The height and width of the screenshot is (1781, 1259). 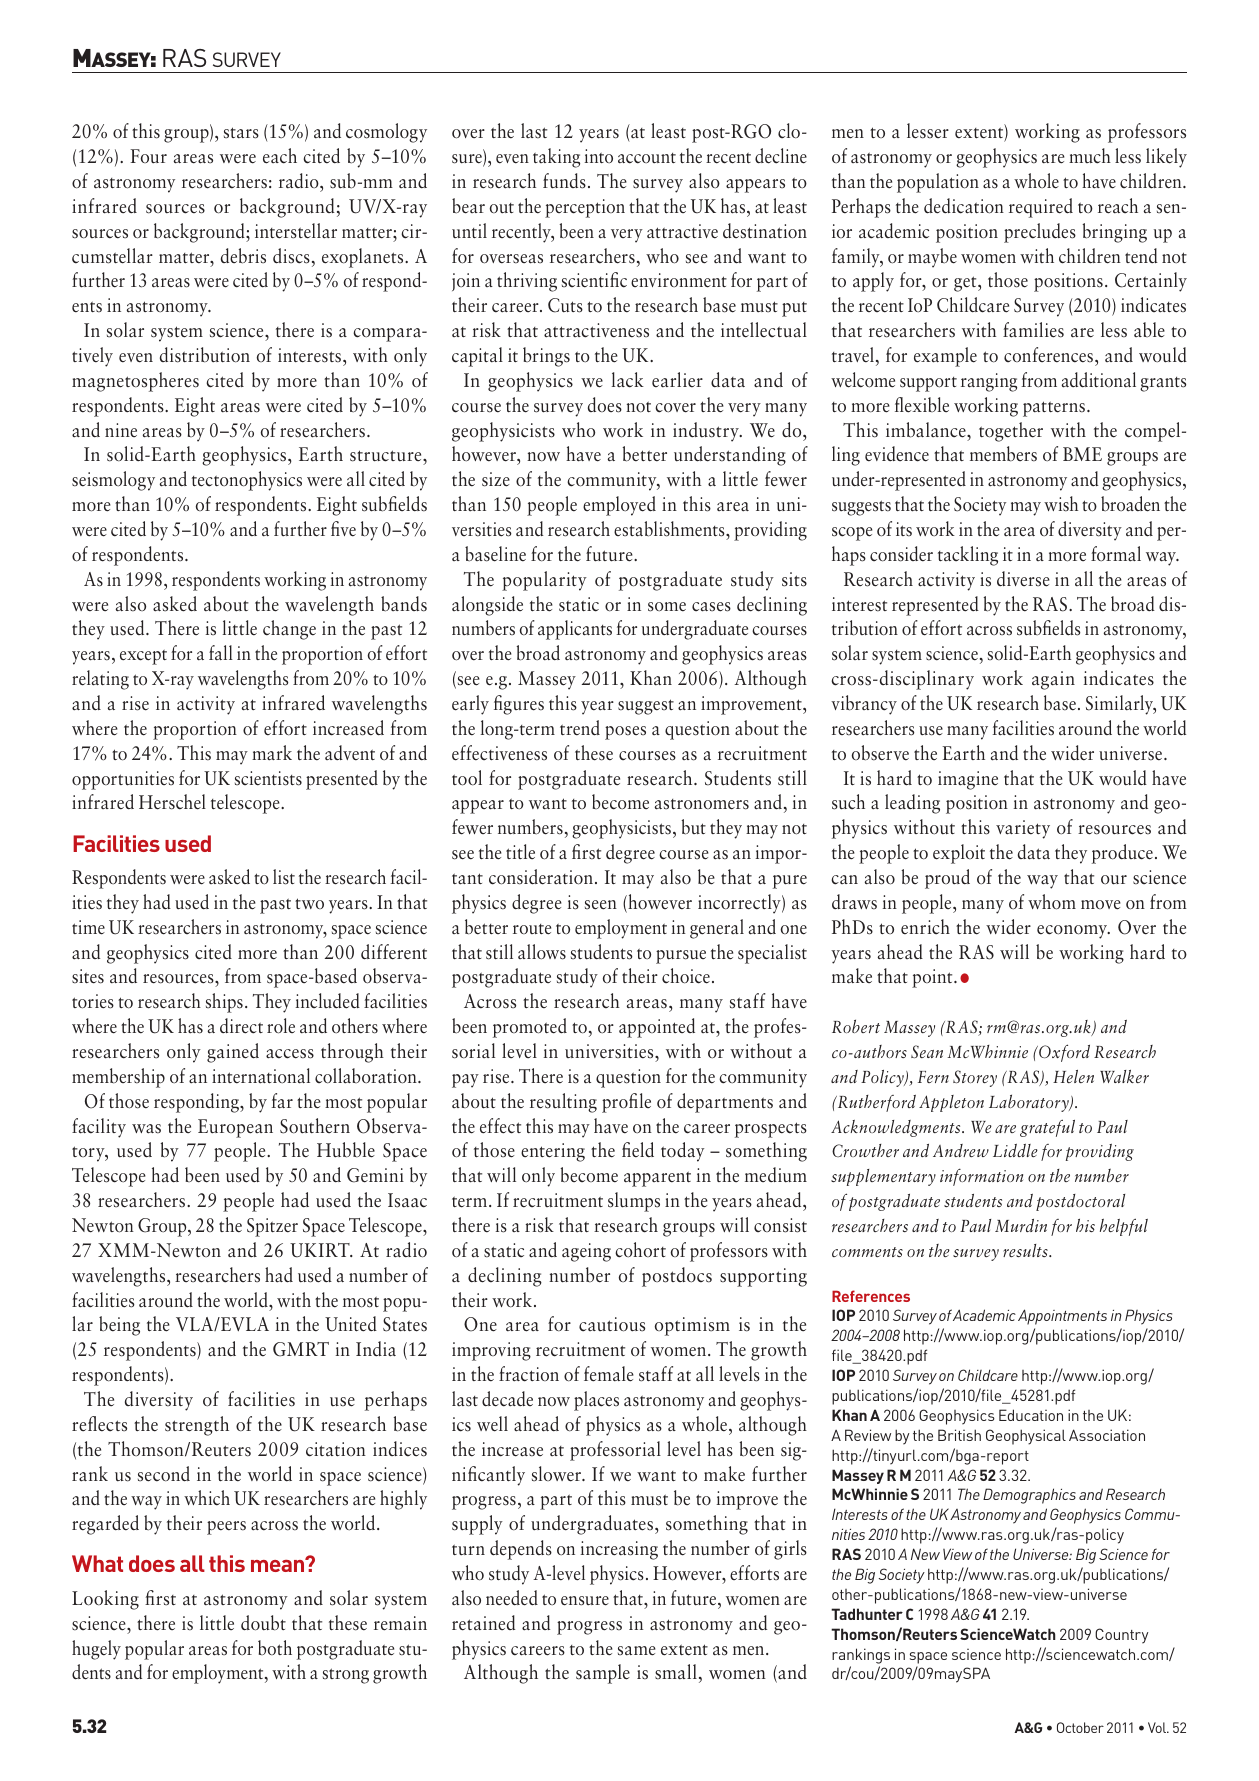 I want to click on required, so click(x=1041, y=208).
